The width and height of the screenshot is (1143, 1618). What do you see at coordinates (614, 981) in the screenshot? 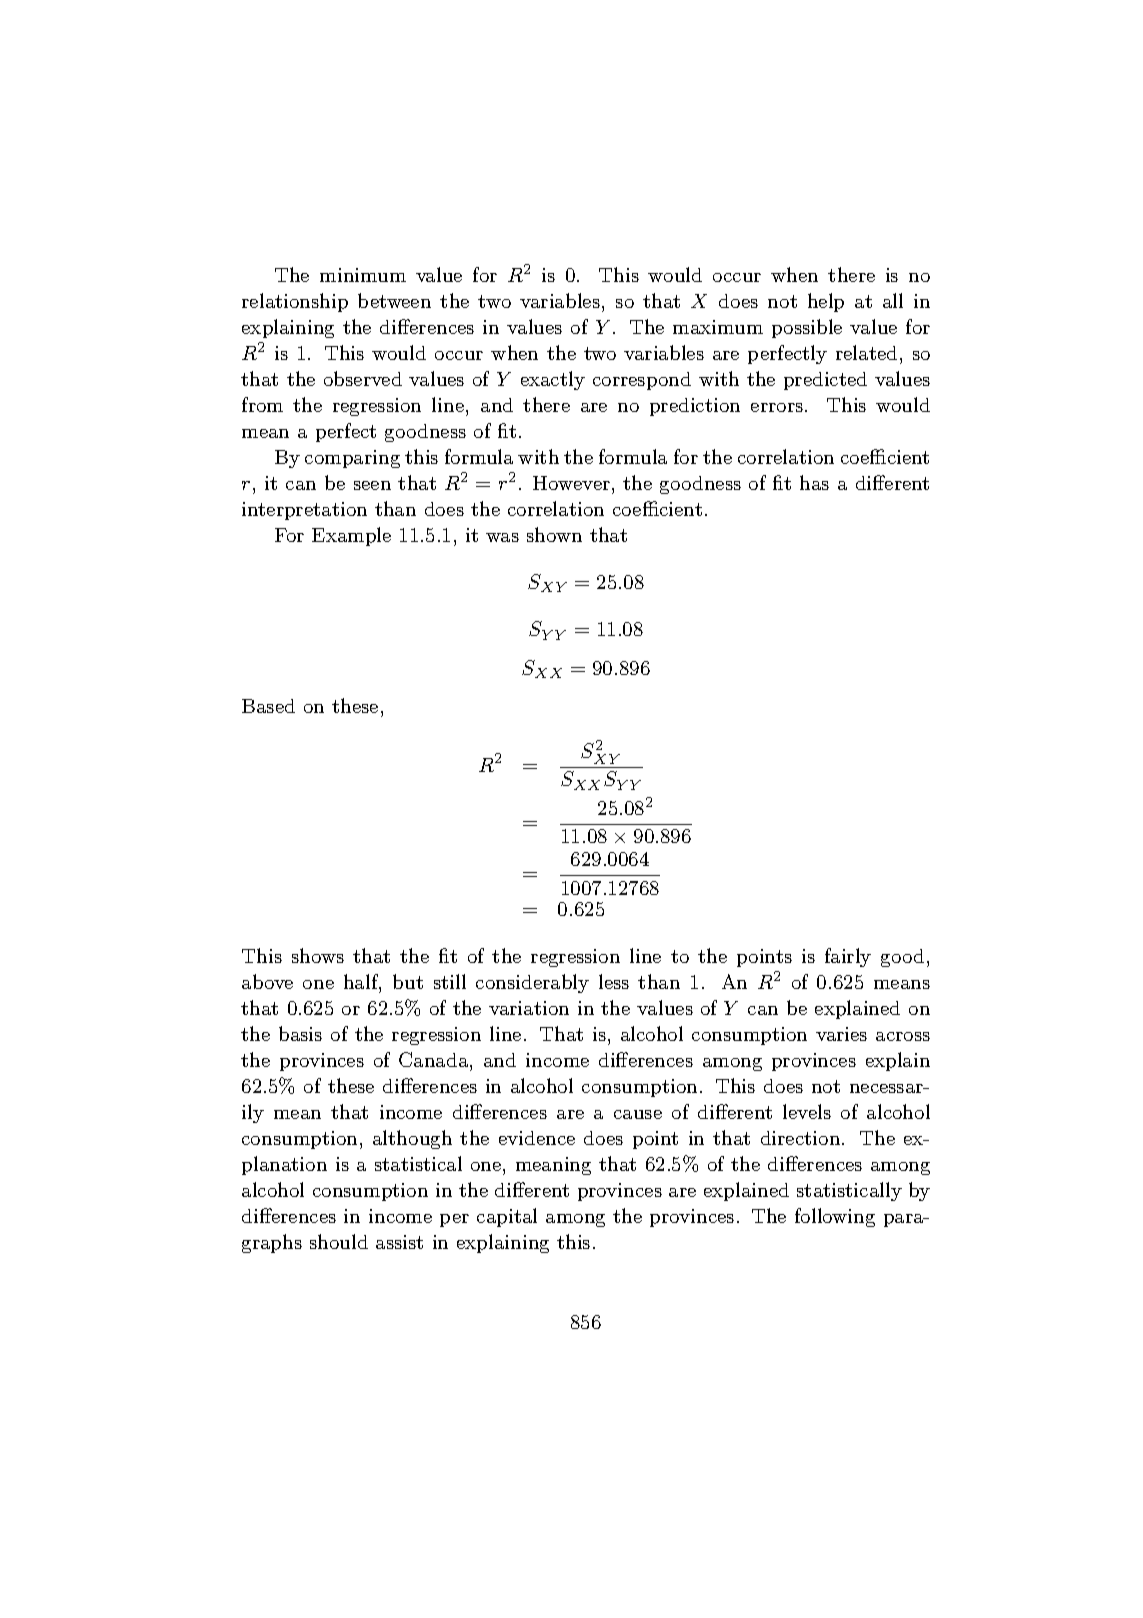
I see `less` at bounding box center [614, 981].
